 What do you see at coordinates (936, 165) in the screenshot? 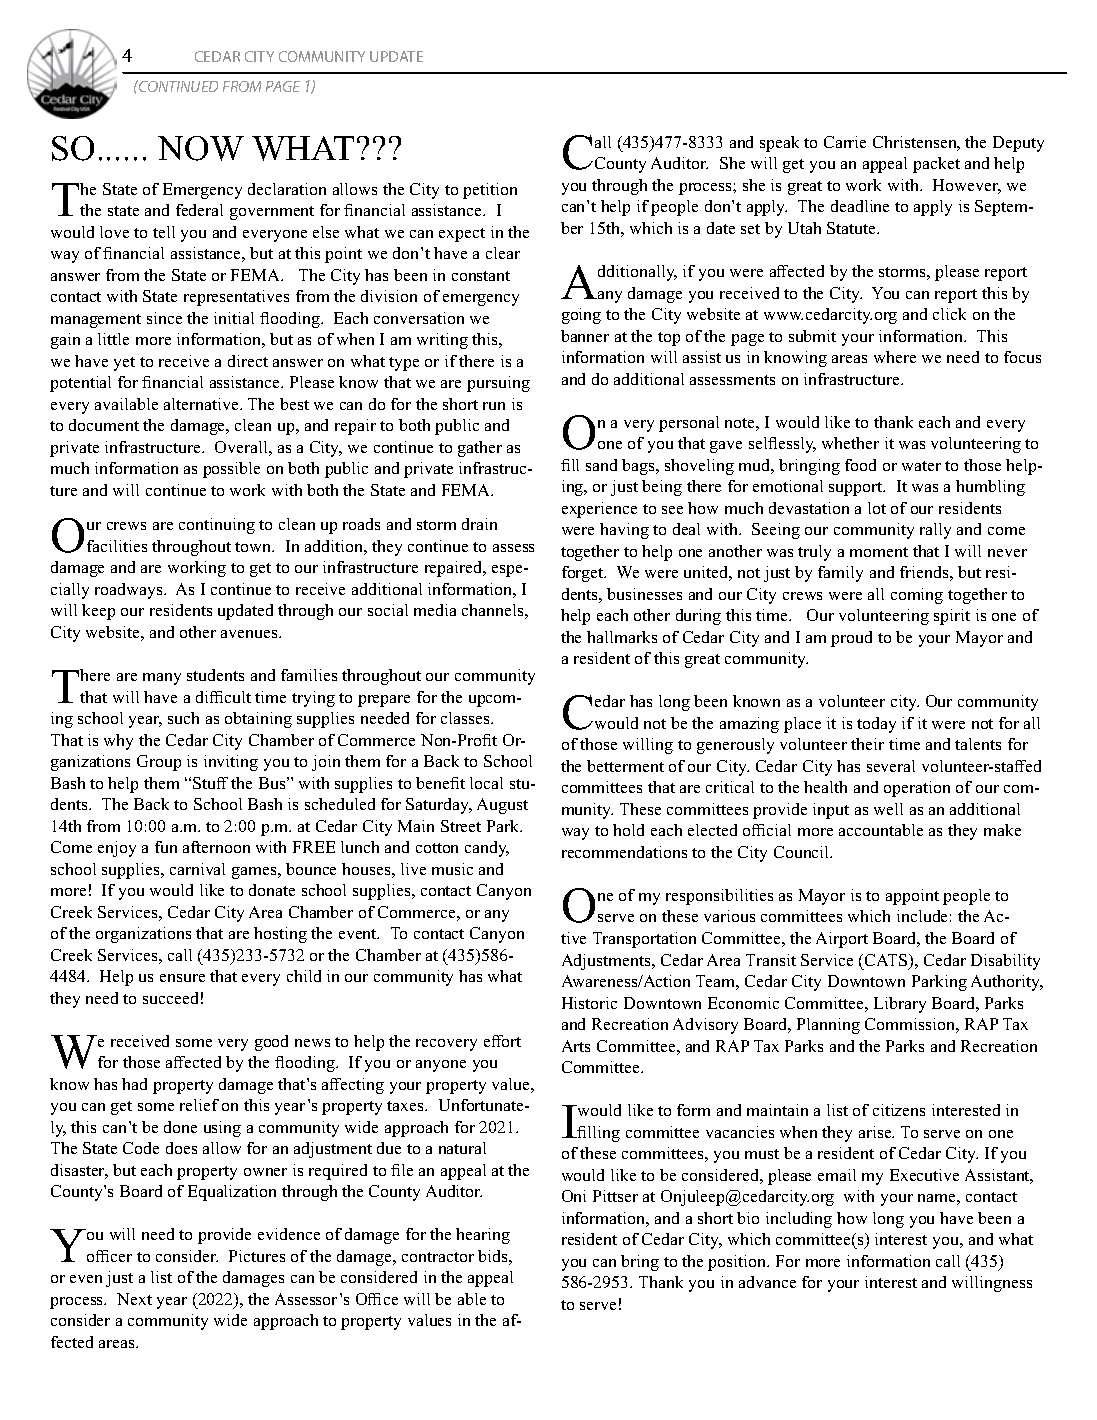
I see `packet` at bounding box center [936, 165].
